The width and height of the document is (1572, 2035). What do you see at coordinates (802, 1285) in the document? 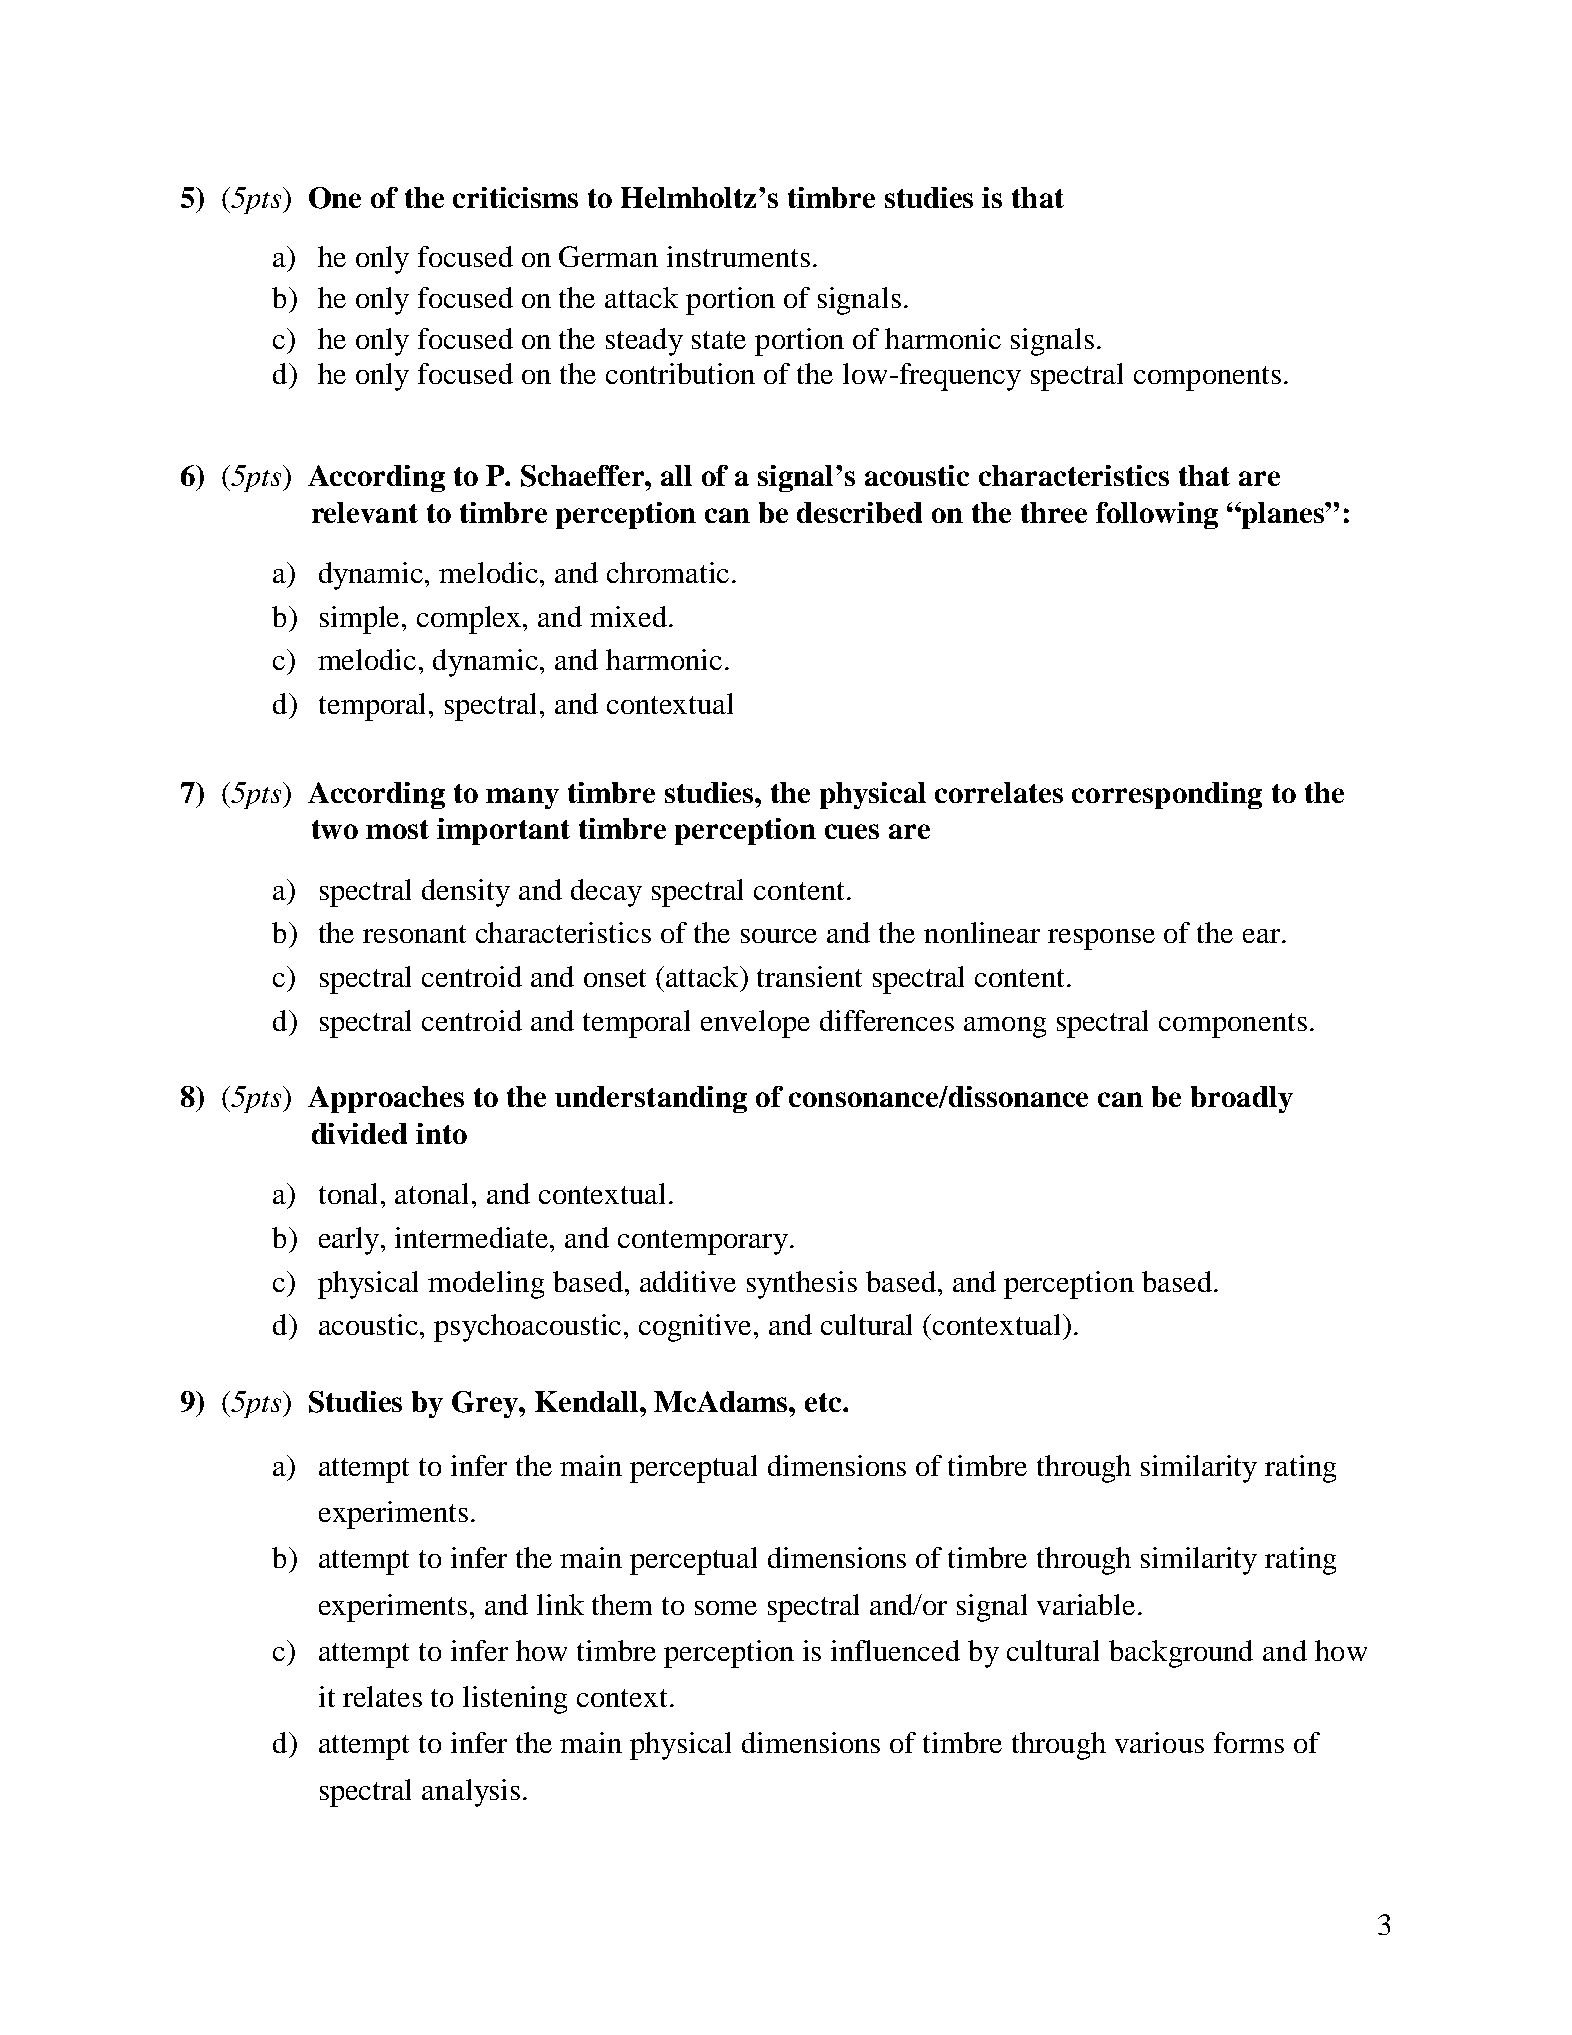
I see `synthesis` at bounding box center [802, 1285].
